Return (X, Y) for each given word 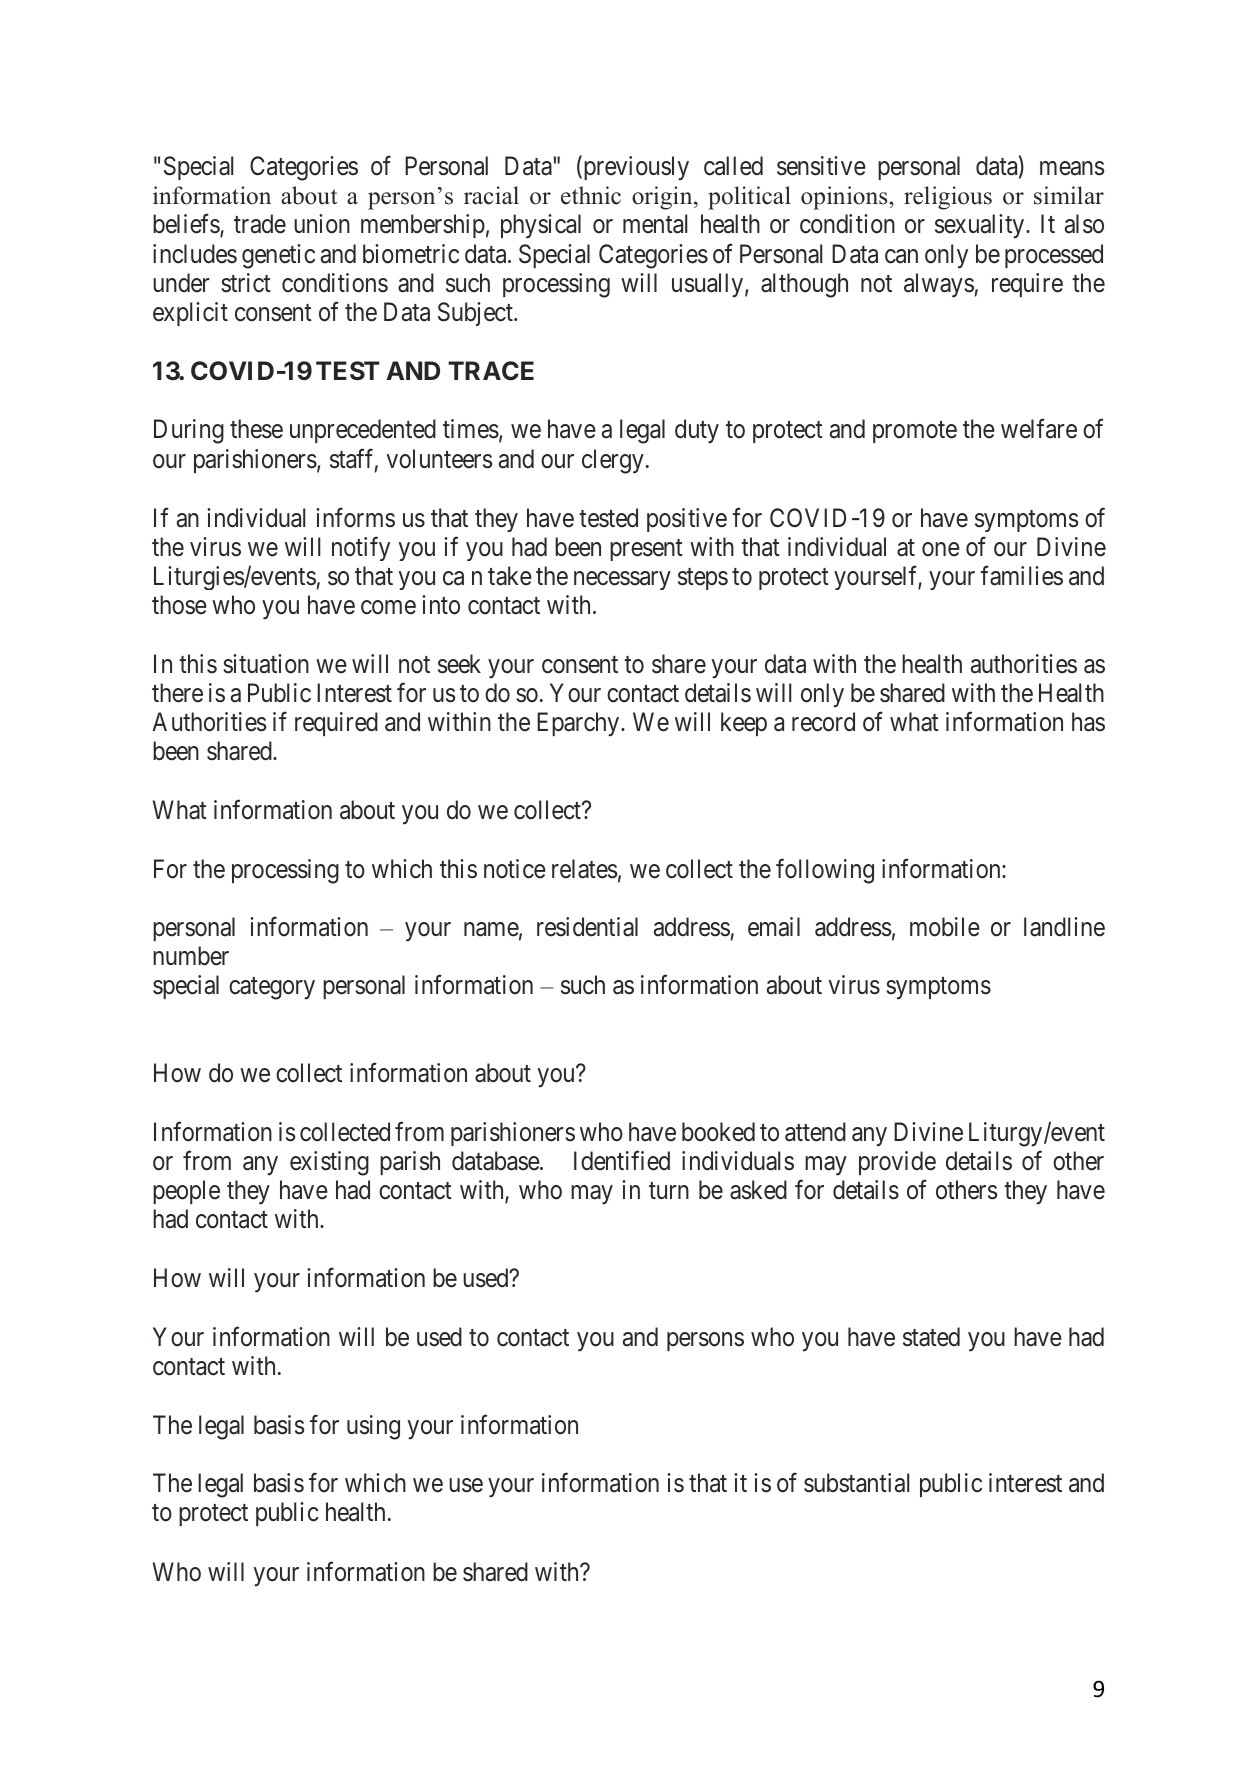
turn (669, 1191)
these (256, 429)
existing (329, 1163)
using (373, 1427)
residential (587, 927)
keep (744, 724)
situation (266, 664)
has (1088, 722)
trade (260, 224)
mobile (945, 927)
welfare (1039, 429)
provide (897, 1163)
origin (663, 198)
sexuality (981, 226)
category (272, 989)
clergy (613, 461)
